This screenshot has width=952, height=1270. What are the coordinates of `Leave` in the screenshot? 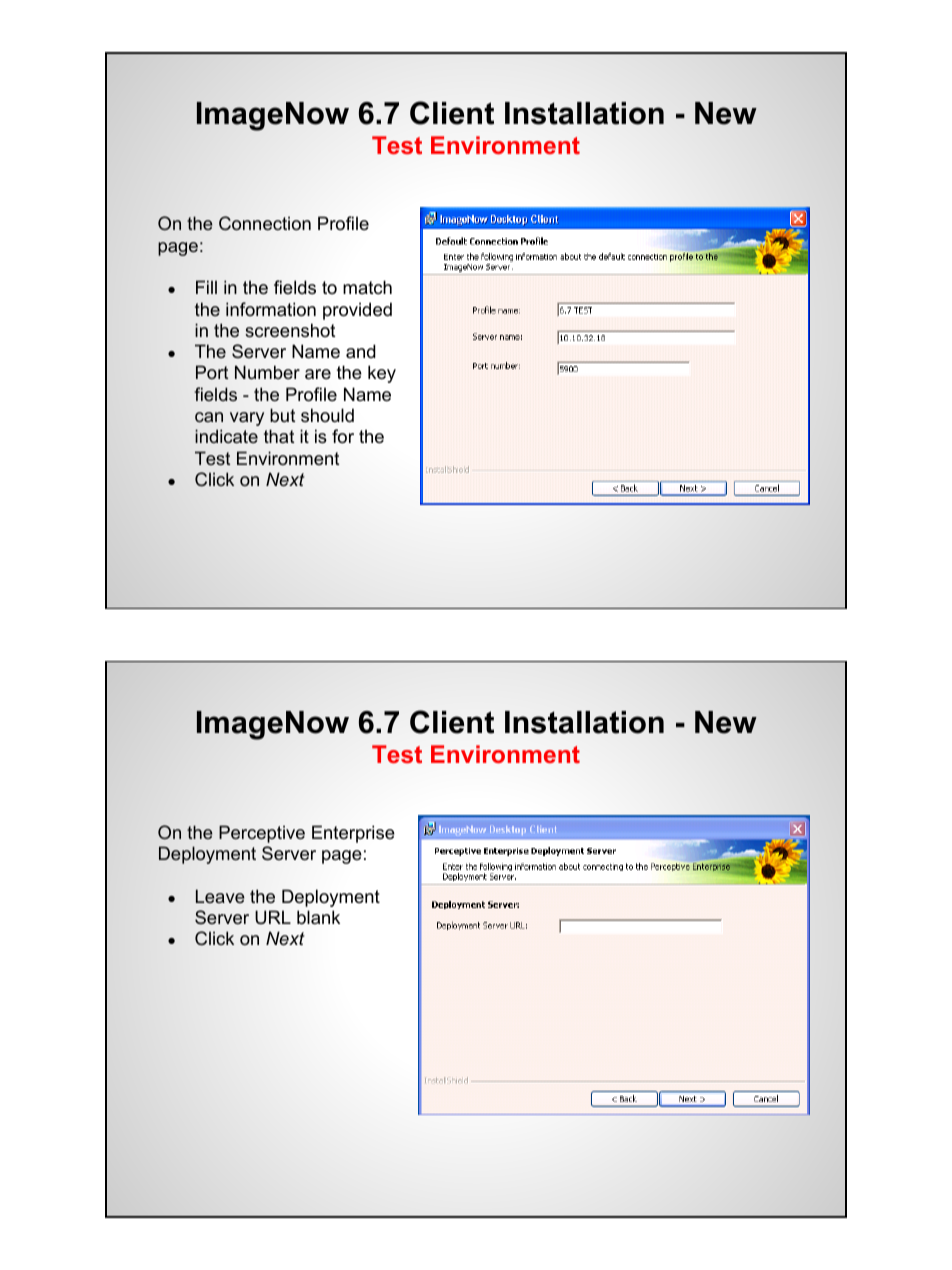 It's located at (220, 896).
